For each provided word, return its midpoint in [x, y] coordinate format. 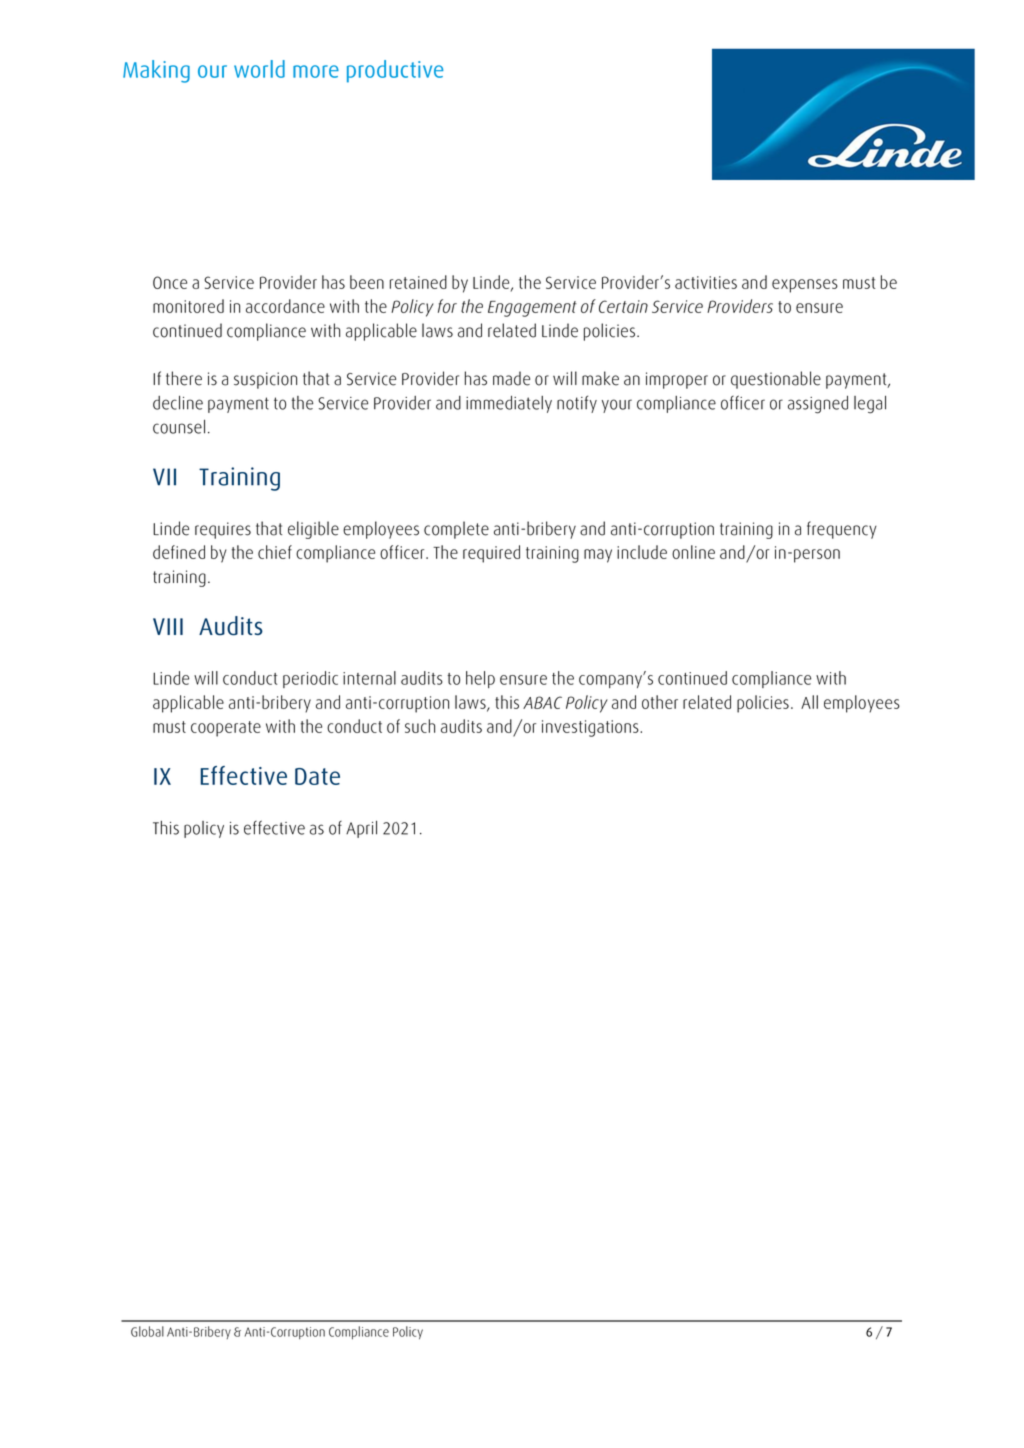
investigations [591, 728]
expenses [805, 286]
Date [317, 776]
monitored [188, 306]
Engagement [532, 309]
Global [147, 1331]
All [809, 702]
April [361, 829]
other [660, 702]
